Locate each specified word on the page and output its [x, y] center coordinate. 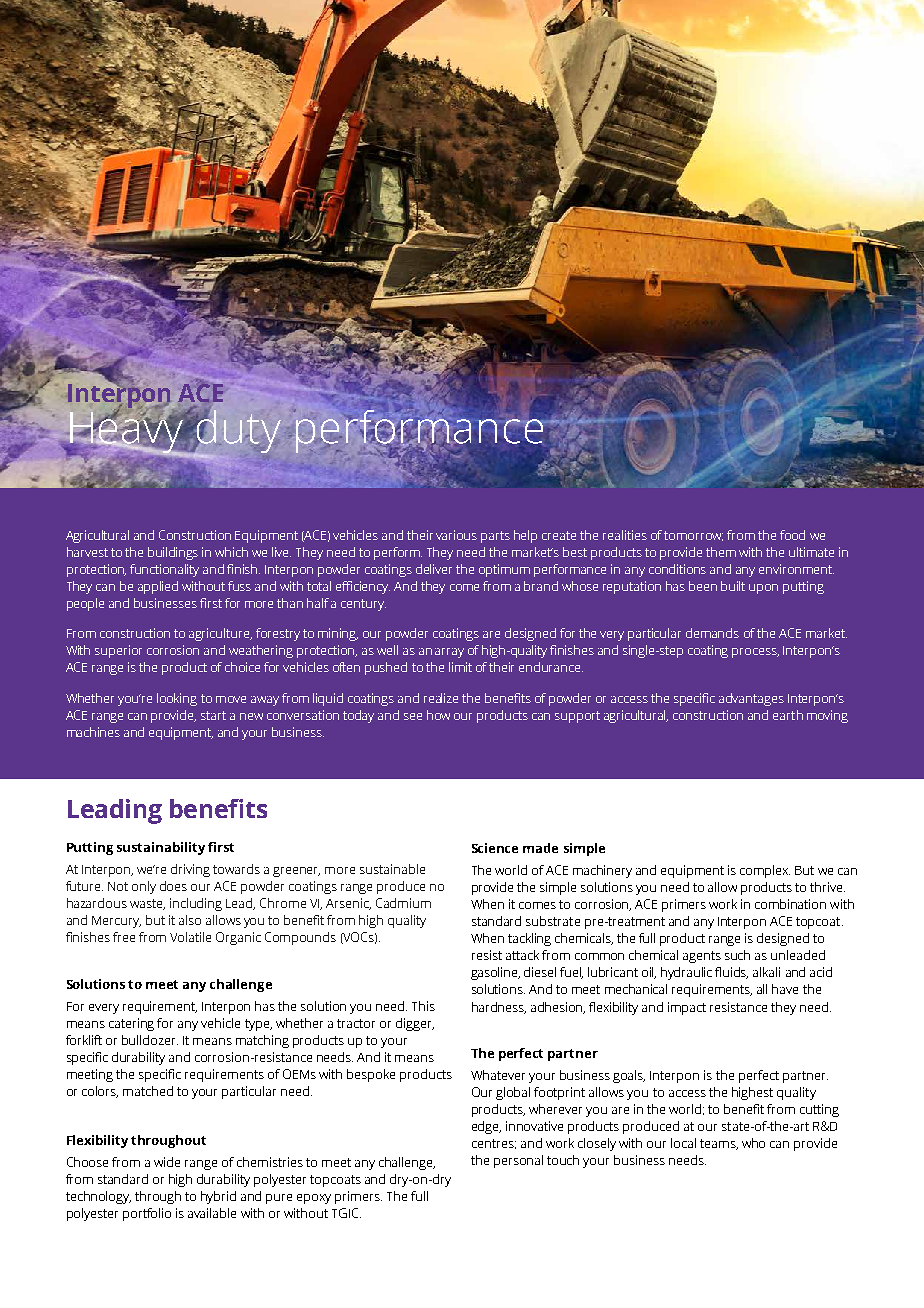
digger [415, 1024]
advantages [751, 699]
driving [190, 870]
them [721, 552]
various [456, 535]
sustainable [392, 869]
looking [177, 699]
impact [687, 1008]
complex [765, 871]
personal [518, 1161]
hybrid [218, 1197]
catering [131, 1024]
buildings [173, 553]
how [438, 715]
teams [719, 1144]
